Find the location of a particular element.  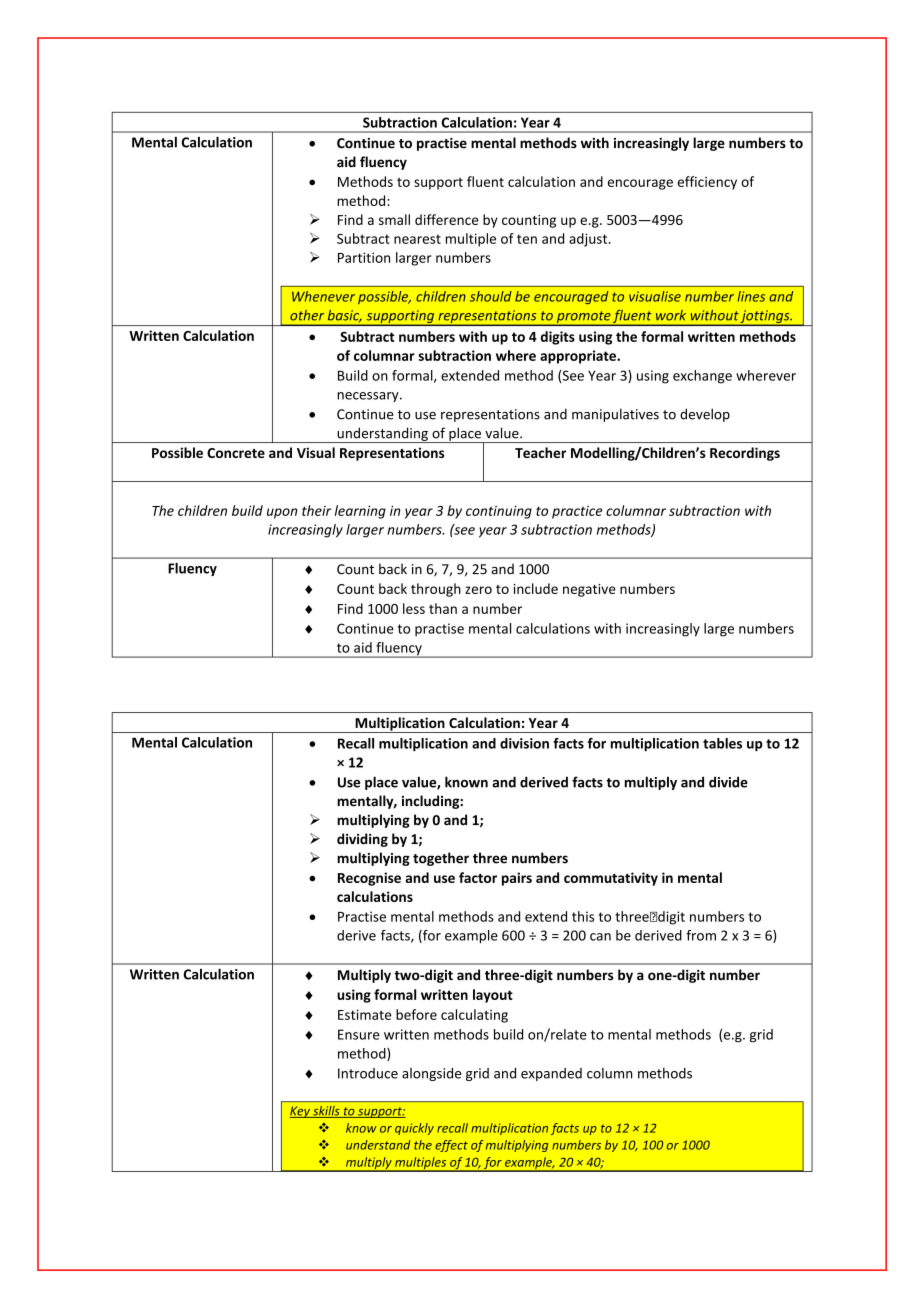

difference is located at coordinates (446, 219).
